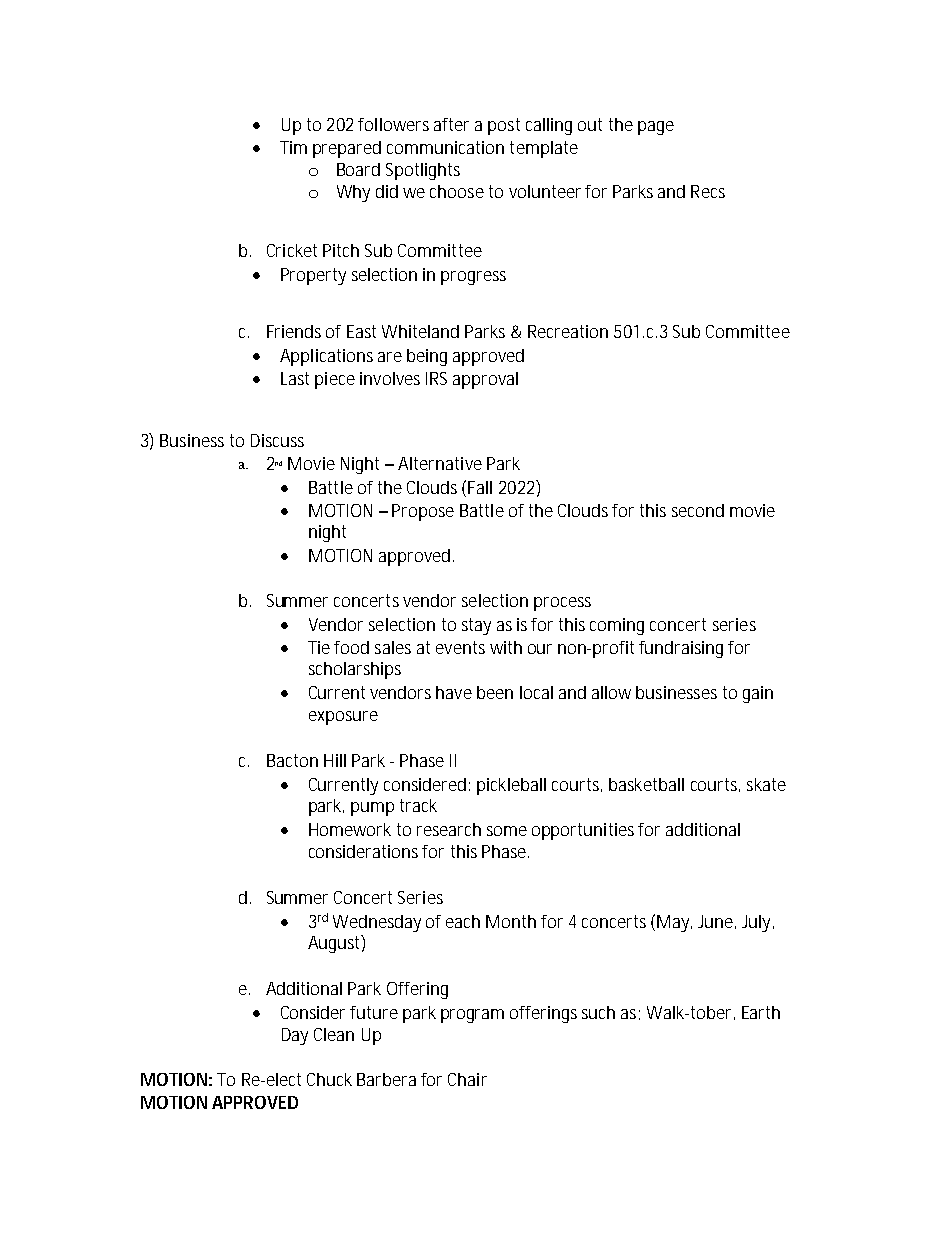  I want to click on Recs, so click(708, 191).
